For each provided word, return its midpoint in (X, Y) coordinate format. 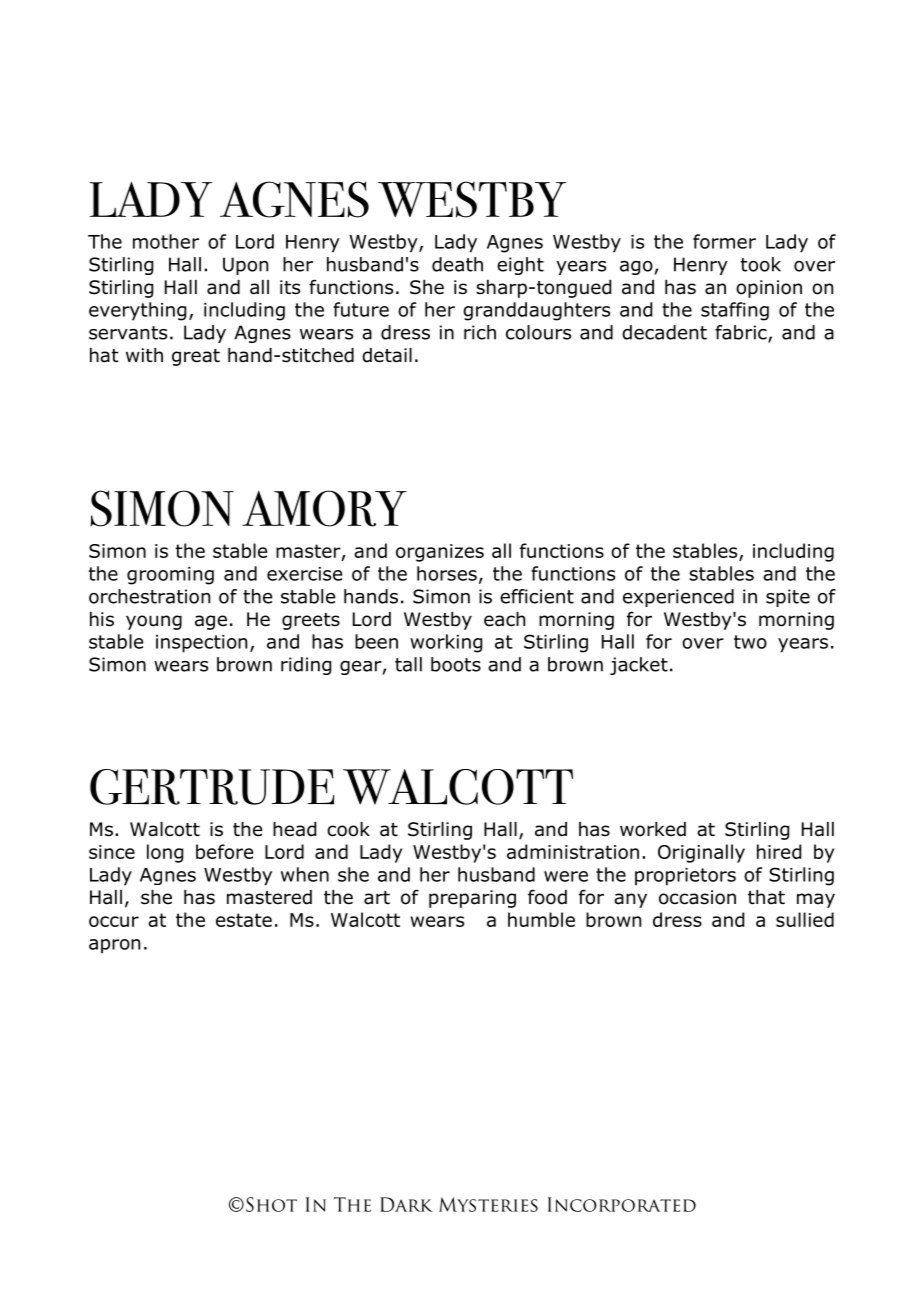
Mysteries (488, 1204)
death (457, 264)
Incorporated (622, 1204)
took (761, 264)
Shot (271, 1204)
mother (166, 241)
